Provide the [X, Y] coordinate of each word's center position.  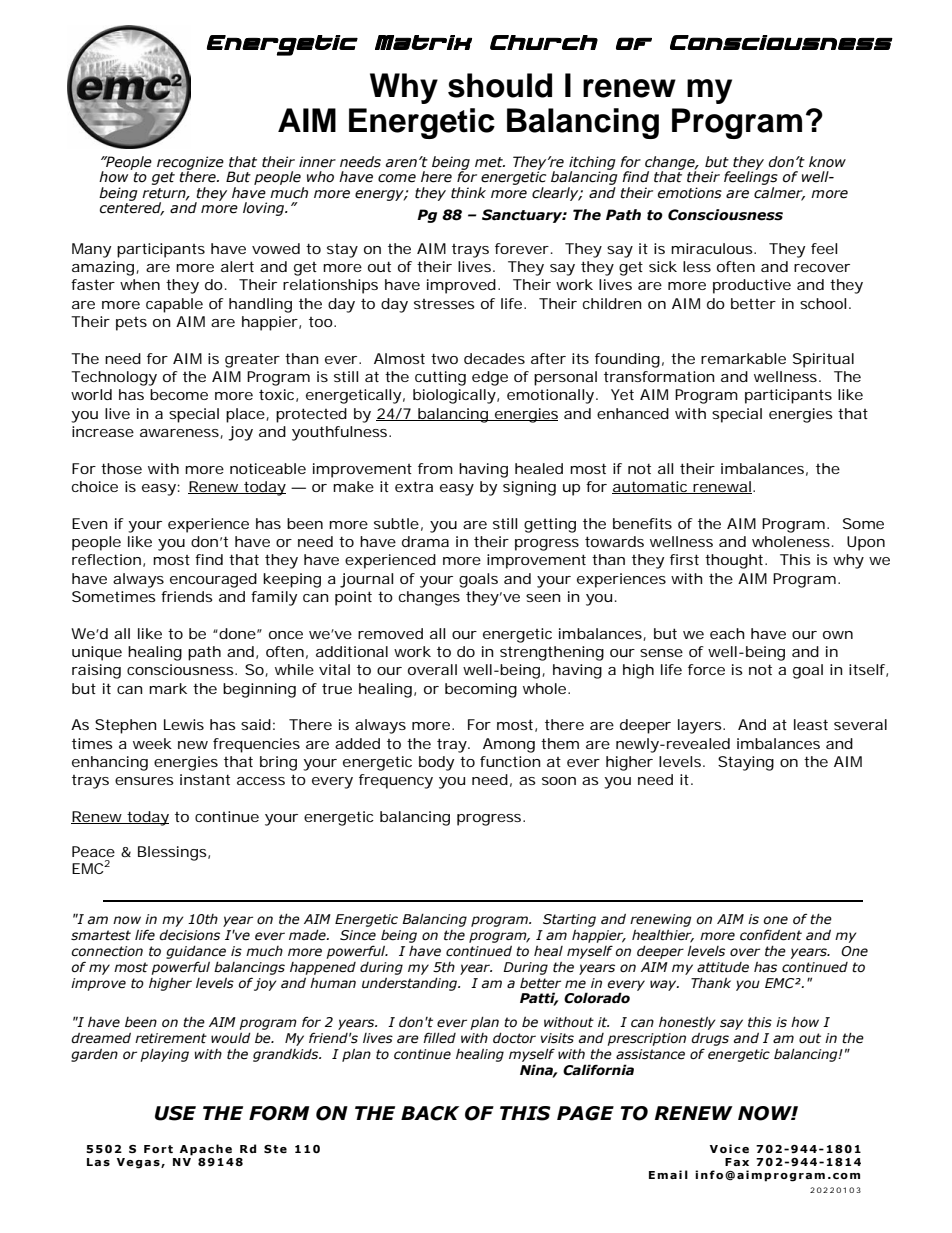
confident [771, 935]
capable [174, 305]
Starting [569, 920]
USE [175, 1113]
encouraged [213, 580]
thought [736, 561]
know [827, 162]
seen [543, 598]
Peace [93, 851]
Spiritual [823, 360]
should [500, 85]
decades [494, 358]
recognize [190, 164]
